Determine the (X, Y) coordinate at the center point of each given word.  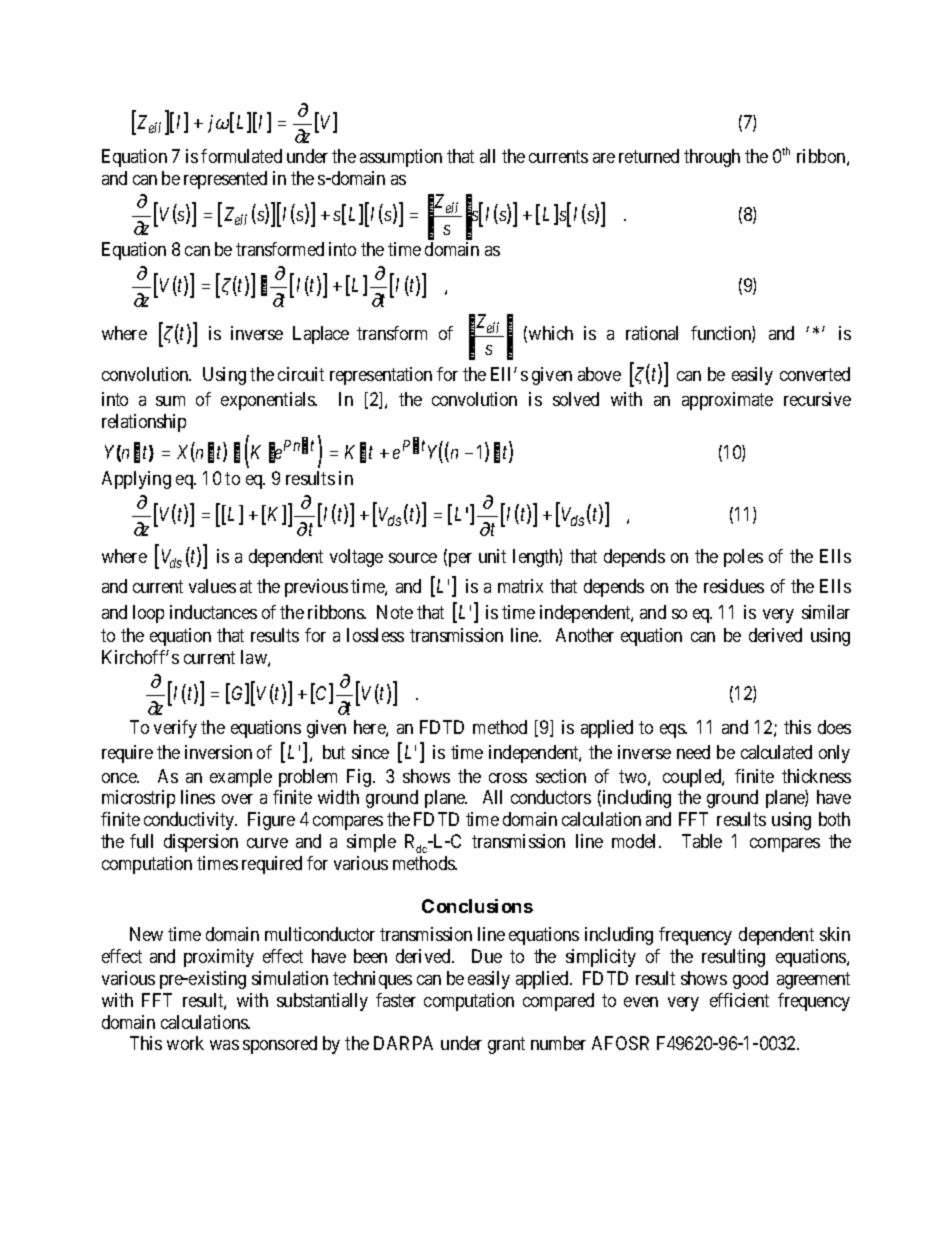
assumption (401, 158)
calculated (776, 752)
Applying (136, 480)
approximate (727, 401)
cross (508, 778)
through (712, 158)
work (185, 1043)
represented (225, 180)
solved (576, 399)
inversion (218, 752)
